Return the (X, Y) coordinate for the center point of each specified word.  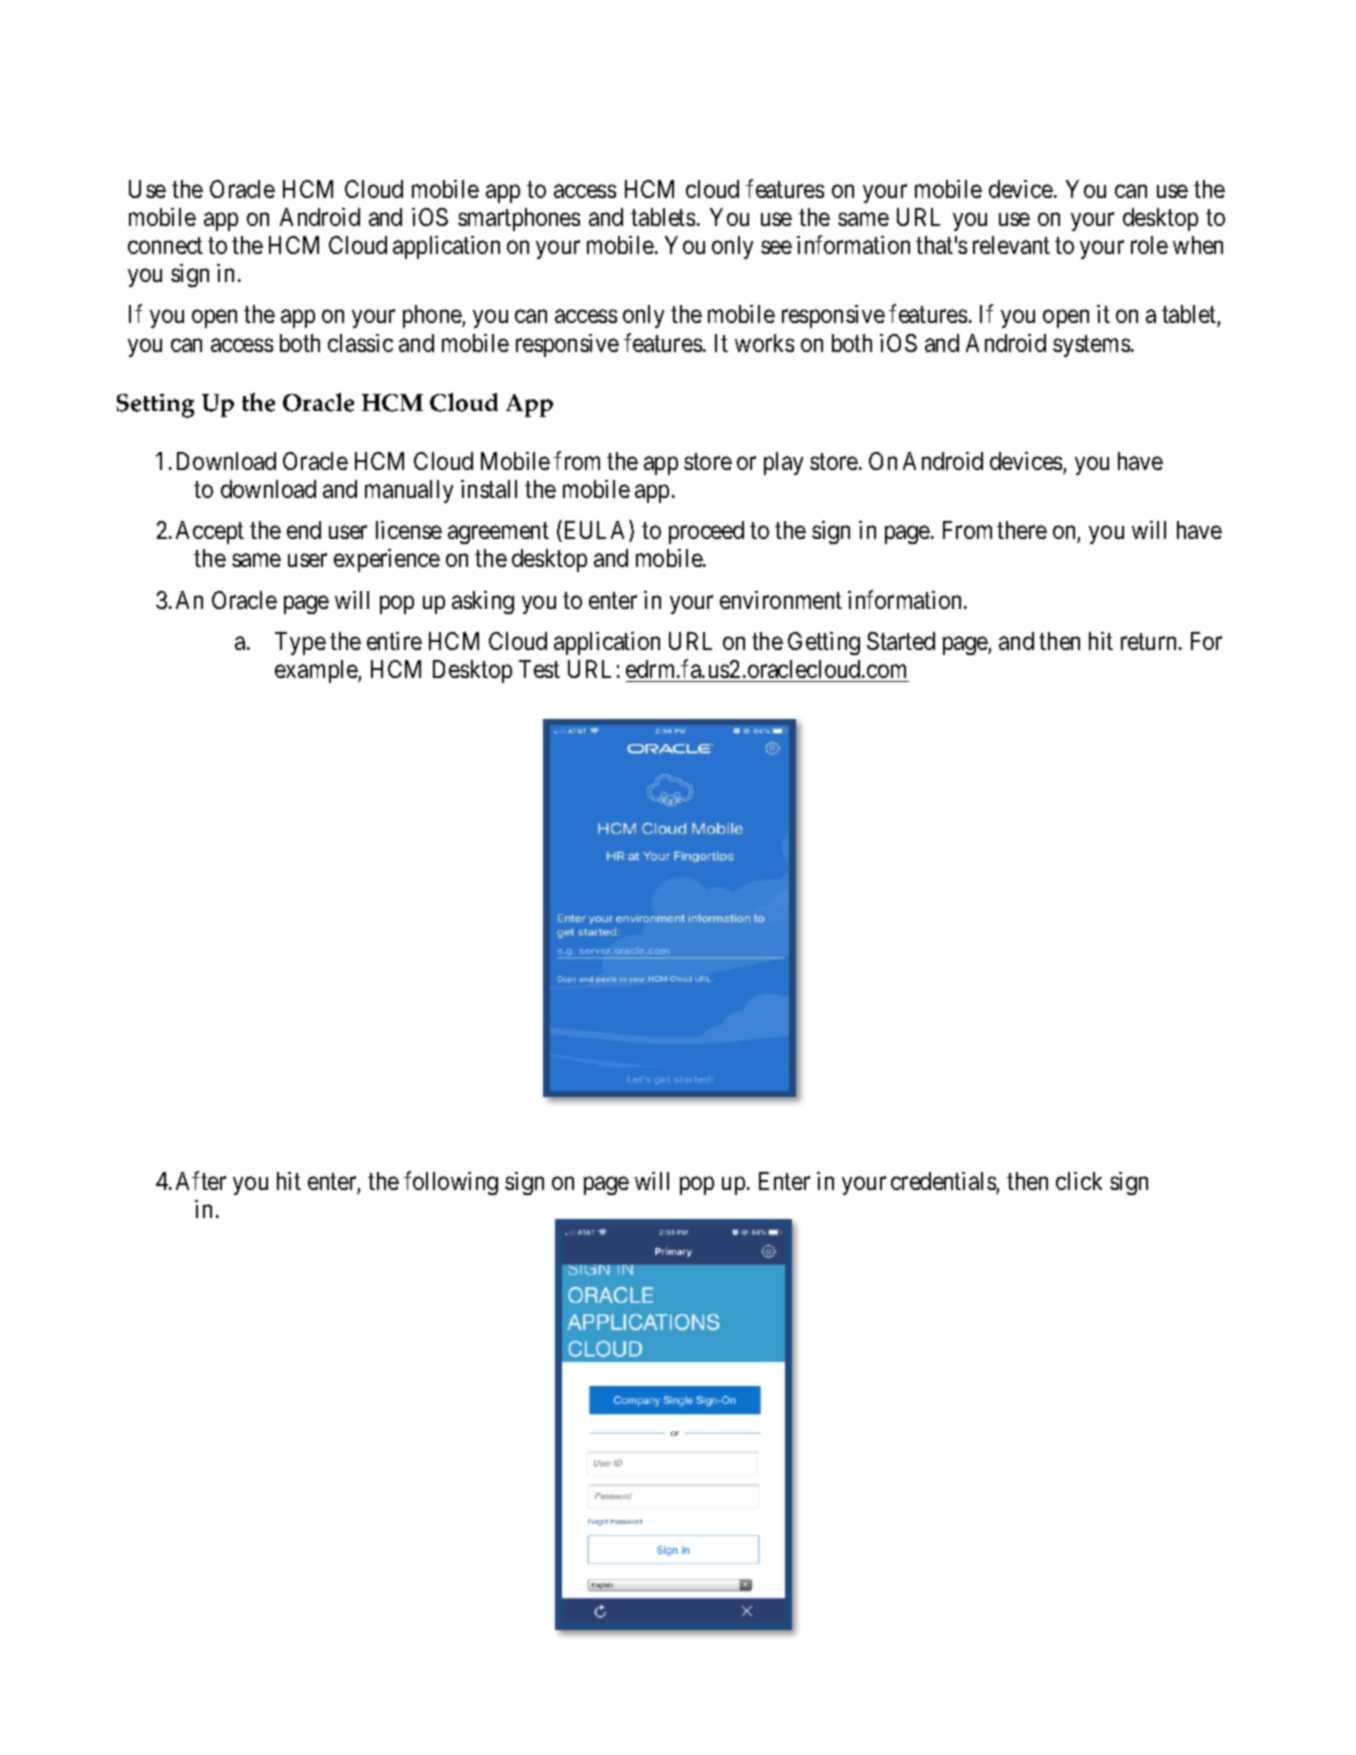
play (783, 463)
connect (165, 246)
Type (300, 643)
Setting (155, 406)
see (776, 247)
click (1079, 1181)
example (317, 671)
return (1148, 642)
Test (539, 669)
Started (901, 641)
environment (781, 600)
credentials (944, 1183)
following (451, 1183)
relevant (1011, 245)
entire (394, 641)
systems (1091, 346)
